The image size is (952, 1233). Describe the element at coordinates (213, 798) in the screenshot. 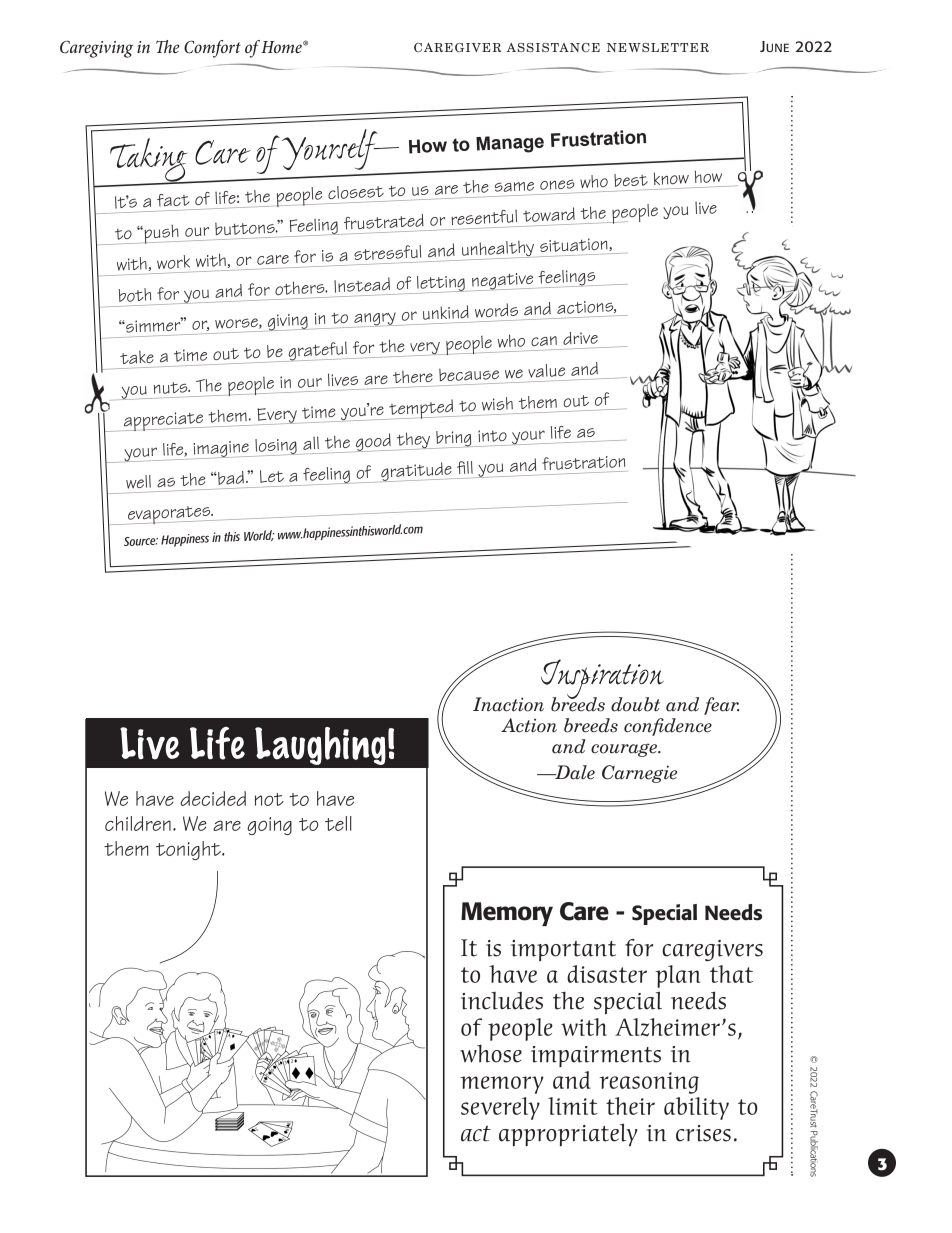

I see `decided` at that location.
